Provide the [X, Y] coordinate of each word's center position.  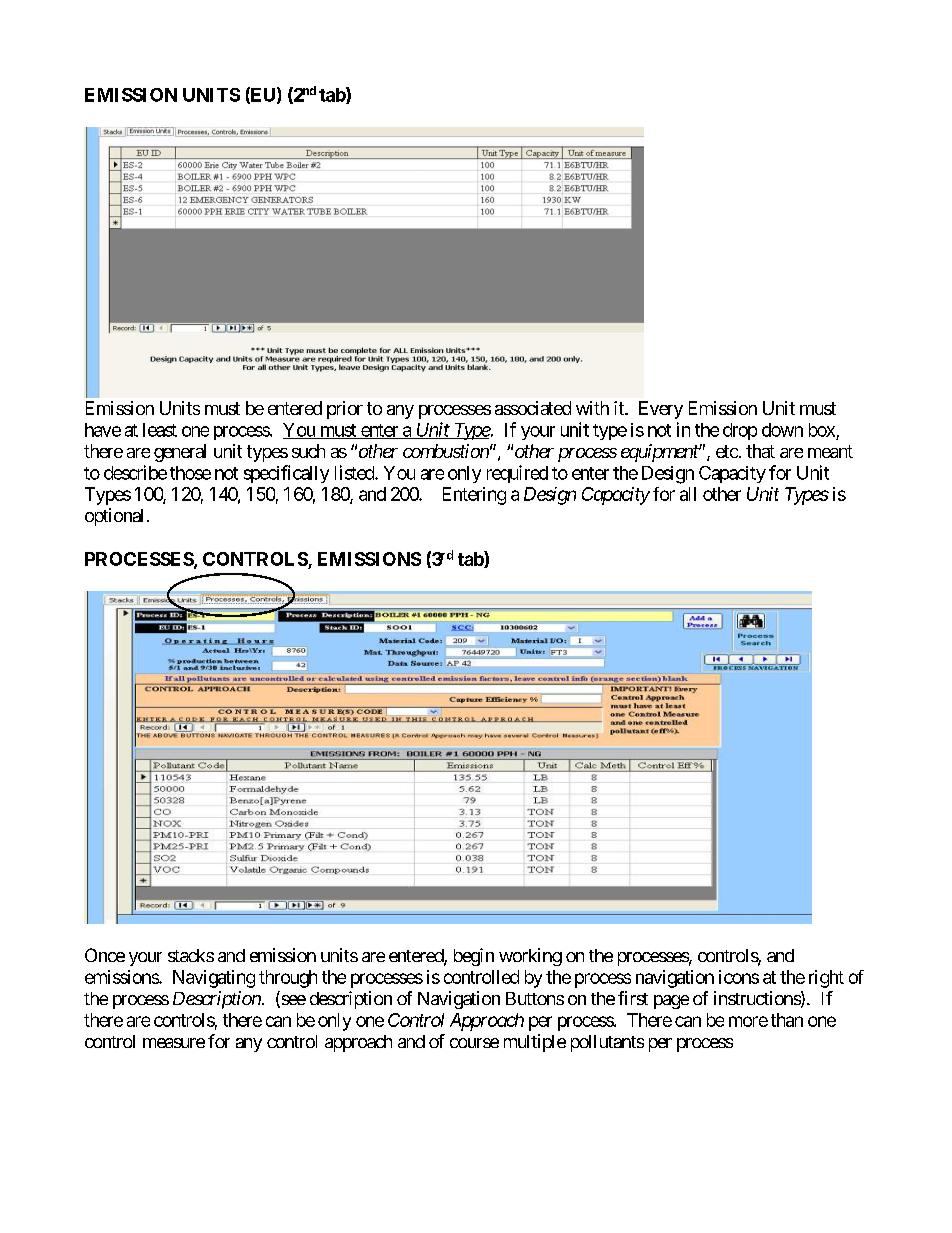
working [530, 957]
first [633, 998]
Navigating [214, 979]
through [288, 979]
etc [727, 451]
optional [114, 517]
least [160, 430]
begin [474, 957]
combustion [446, 451]
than [787, 1020]
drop [740, 431]
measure [174, 1043]
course [474, 1043]
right [826, 979]
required [517, 474]
